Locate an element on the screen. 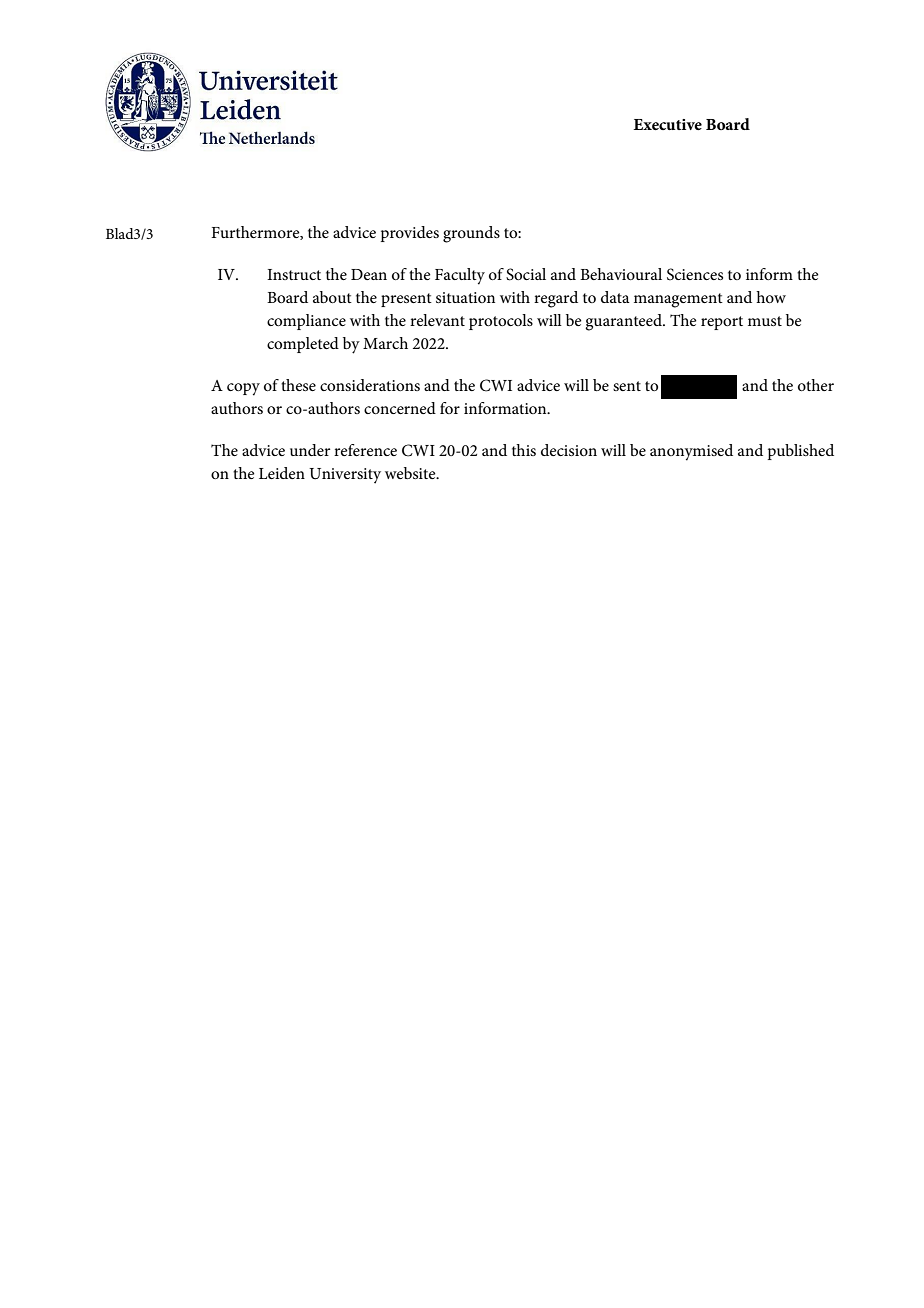 This screenshot has width=924, height=1308. Instruct is located at coordinates (294, 274).
